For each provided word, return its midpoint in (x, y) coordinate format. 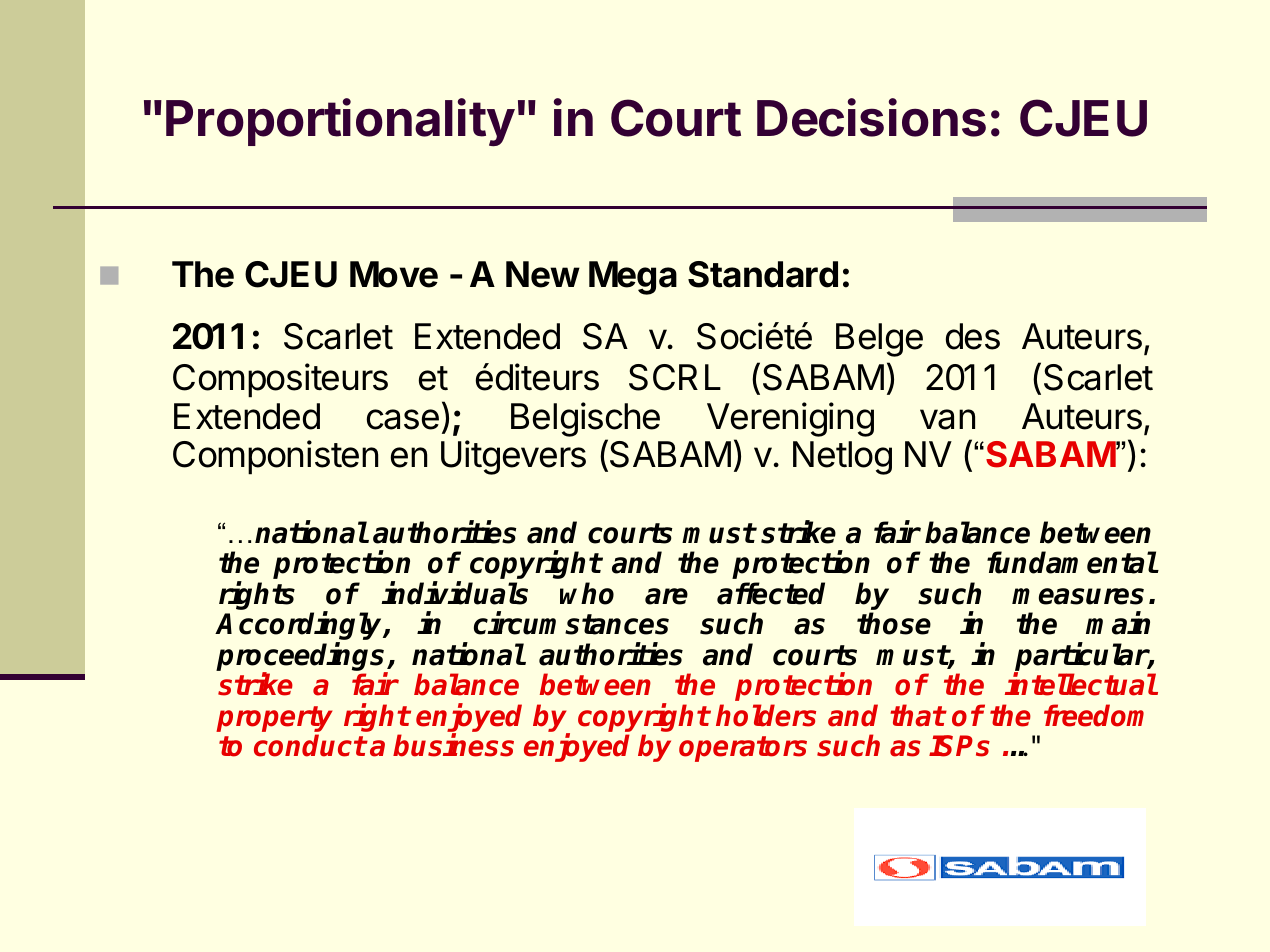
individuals (454, 593)
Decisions (871, 117)
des (973, 336)
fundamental (1072, 562)
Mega (633, 278)
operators (743, 749)
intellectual (1081, 684)
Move (394, 274)
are (666, 596)
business (453, 745)
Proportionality (340, 122)
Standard (763, 274)
